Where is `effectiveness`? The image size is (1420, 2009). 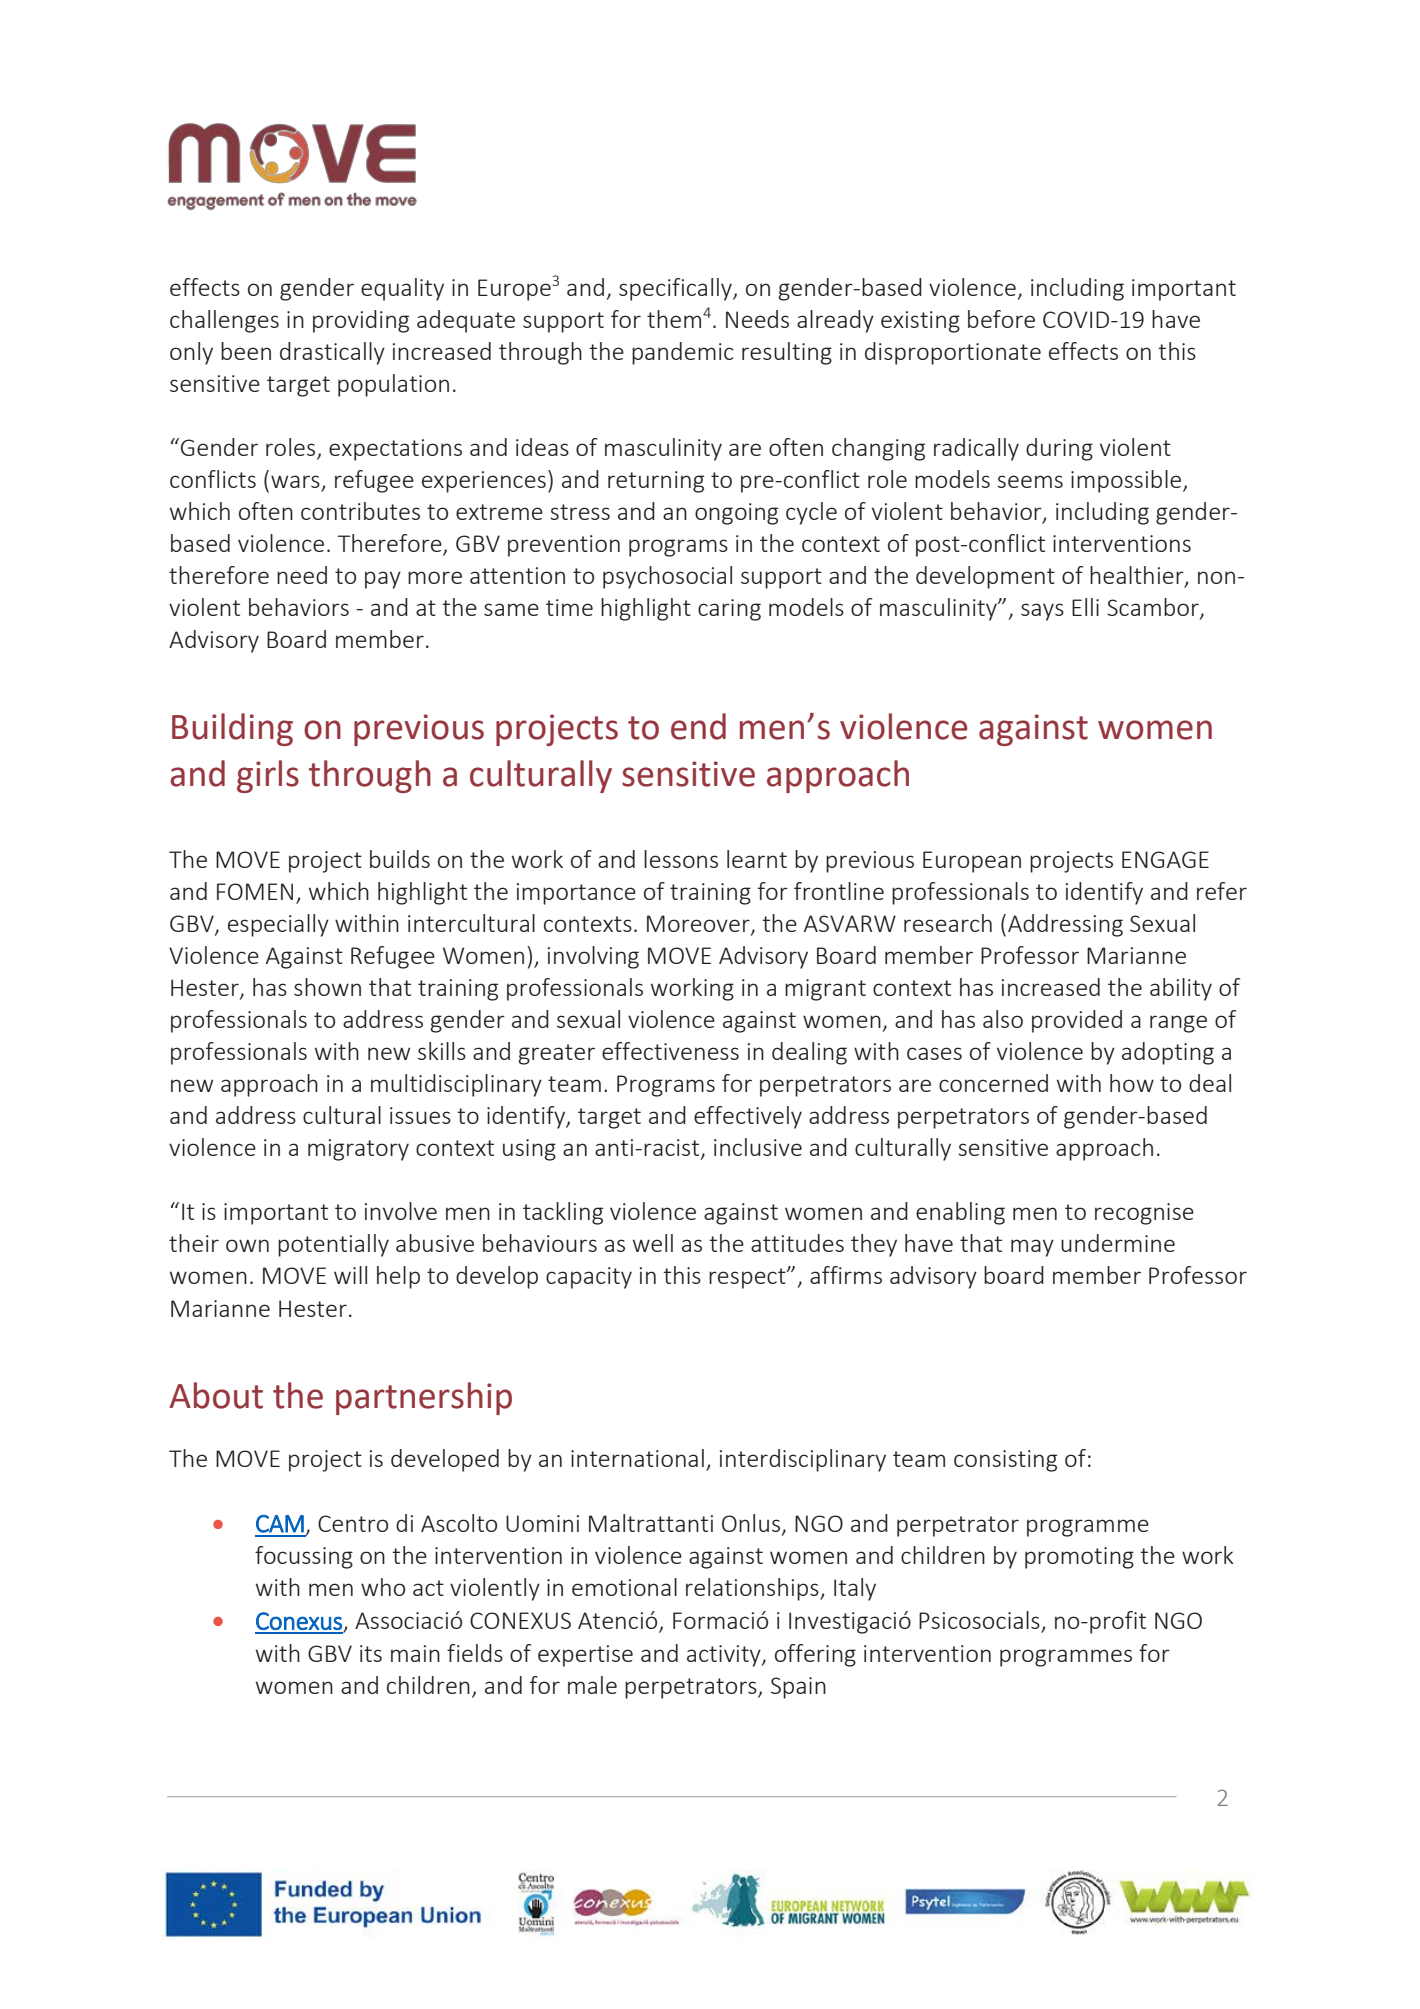
effectiveness is located at coordinates (670, 1051).
